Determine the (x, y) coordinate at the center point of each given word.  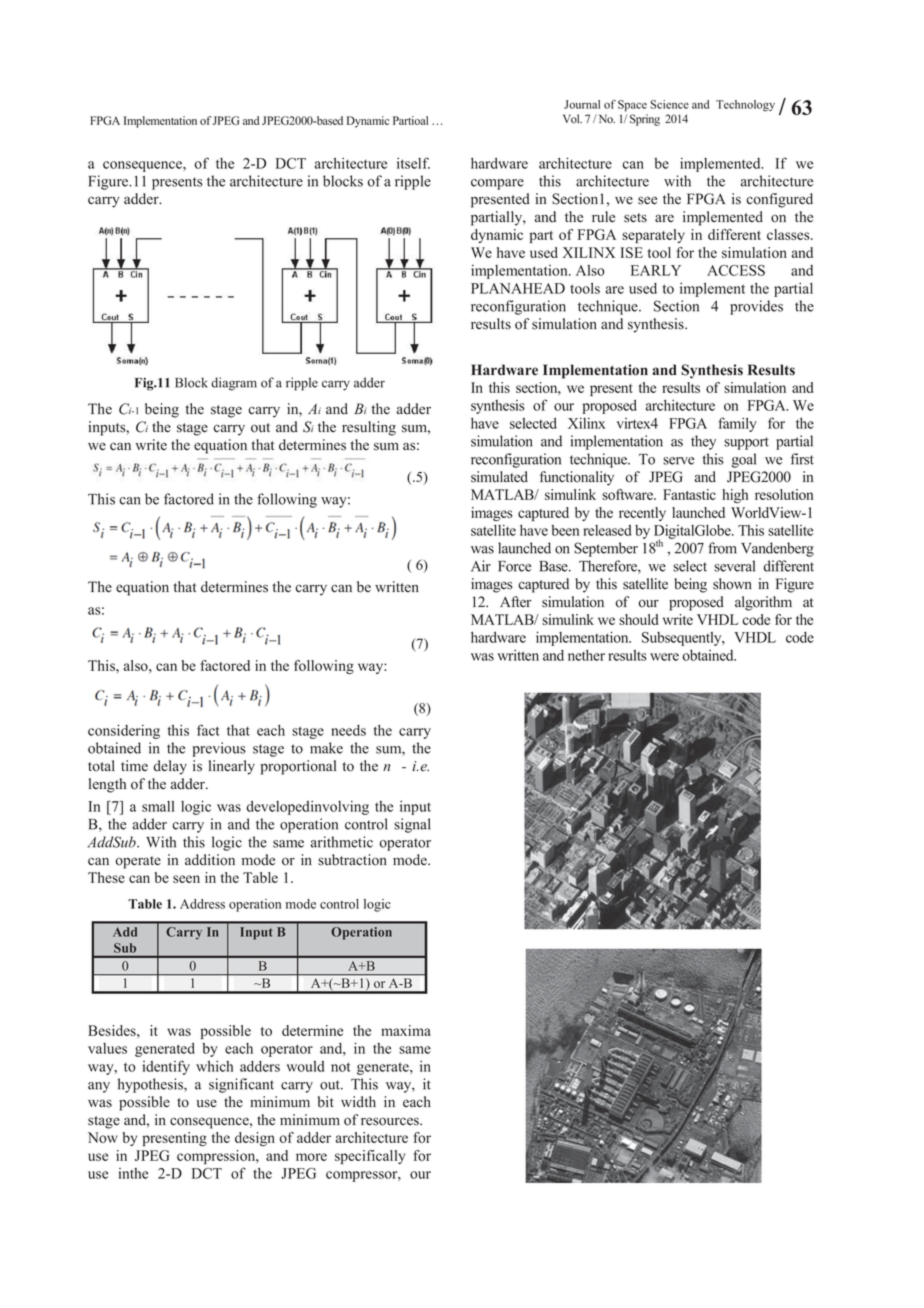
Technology (745, 106)
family (737, 424)
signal (412, 825)
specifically (370, 1157)
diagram (234, 384)
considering (124, 731)
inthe (133, 1173)
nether (586, 655)
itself (413, 163)
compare (497, 184)
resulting (369, 428)
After (515, 601)
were (664, 657)
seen (186, 879)
